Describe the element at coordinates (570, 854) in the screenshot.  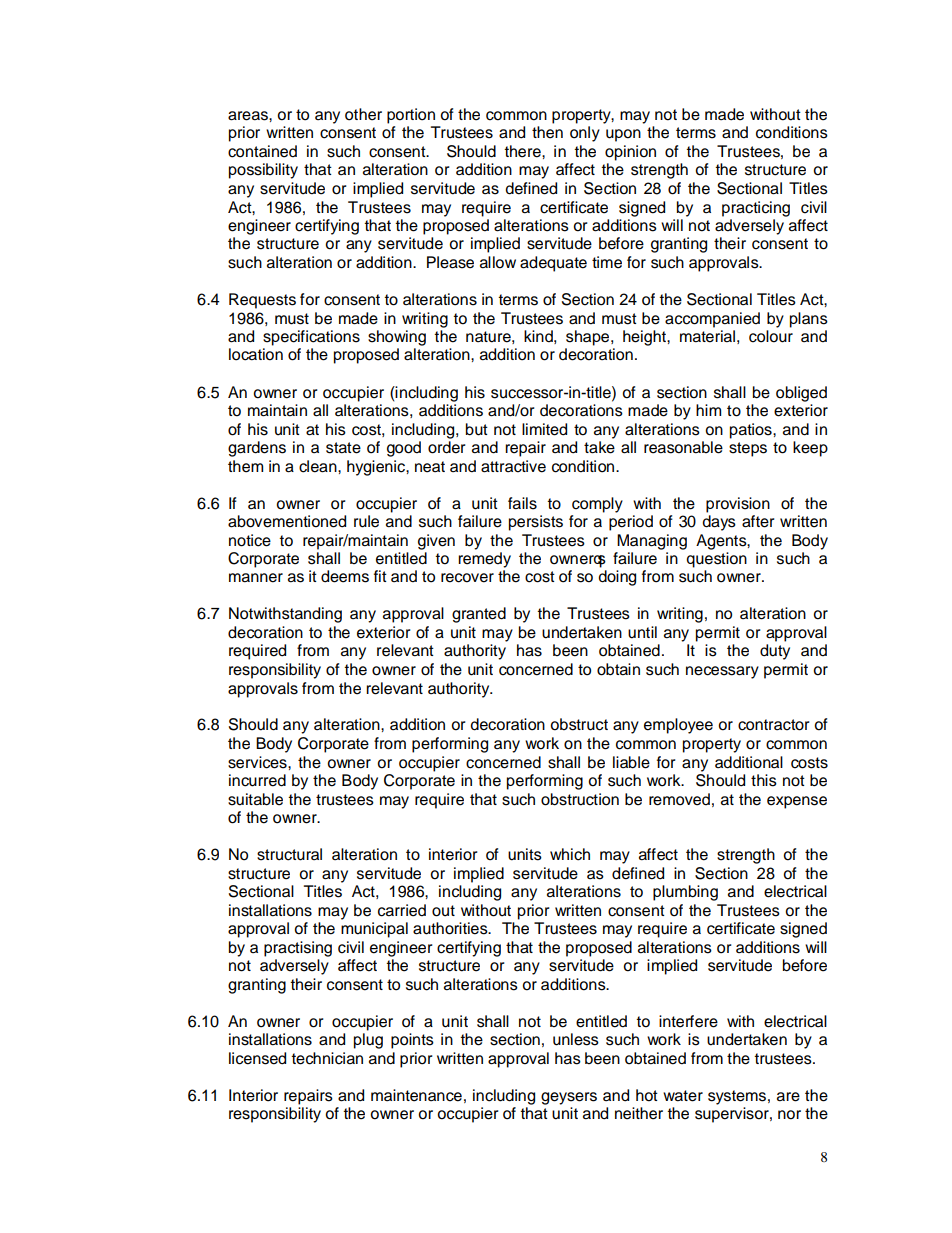
I see `which` at that location.
